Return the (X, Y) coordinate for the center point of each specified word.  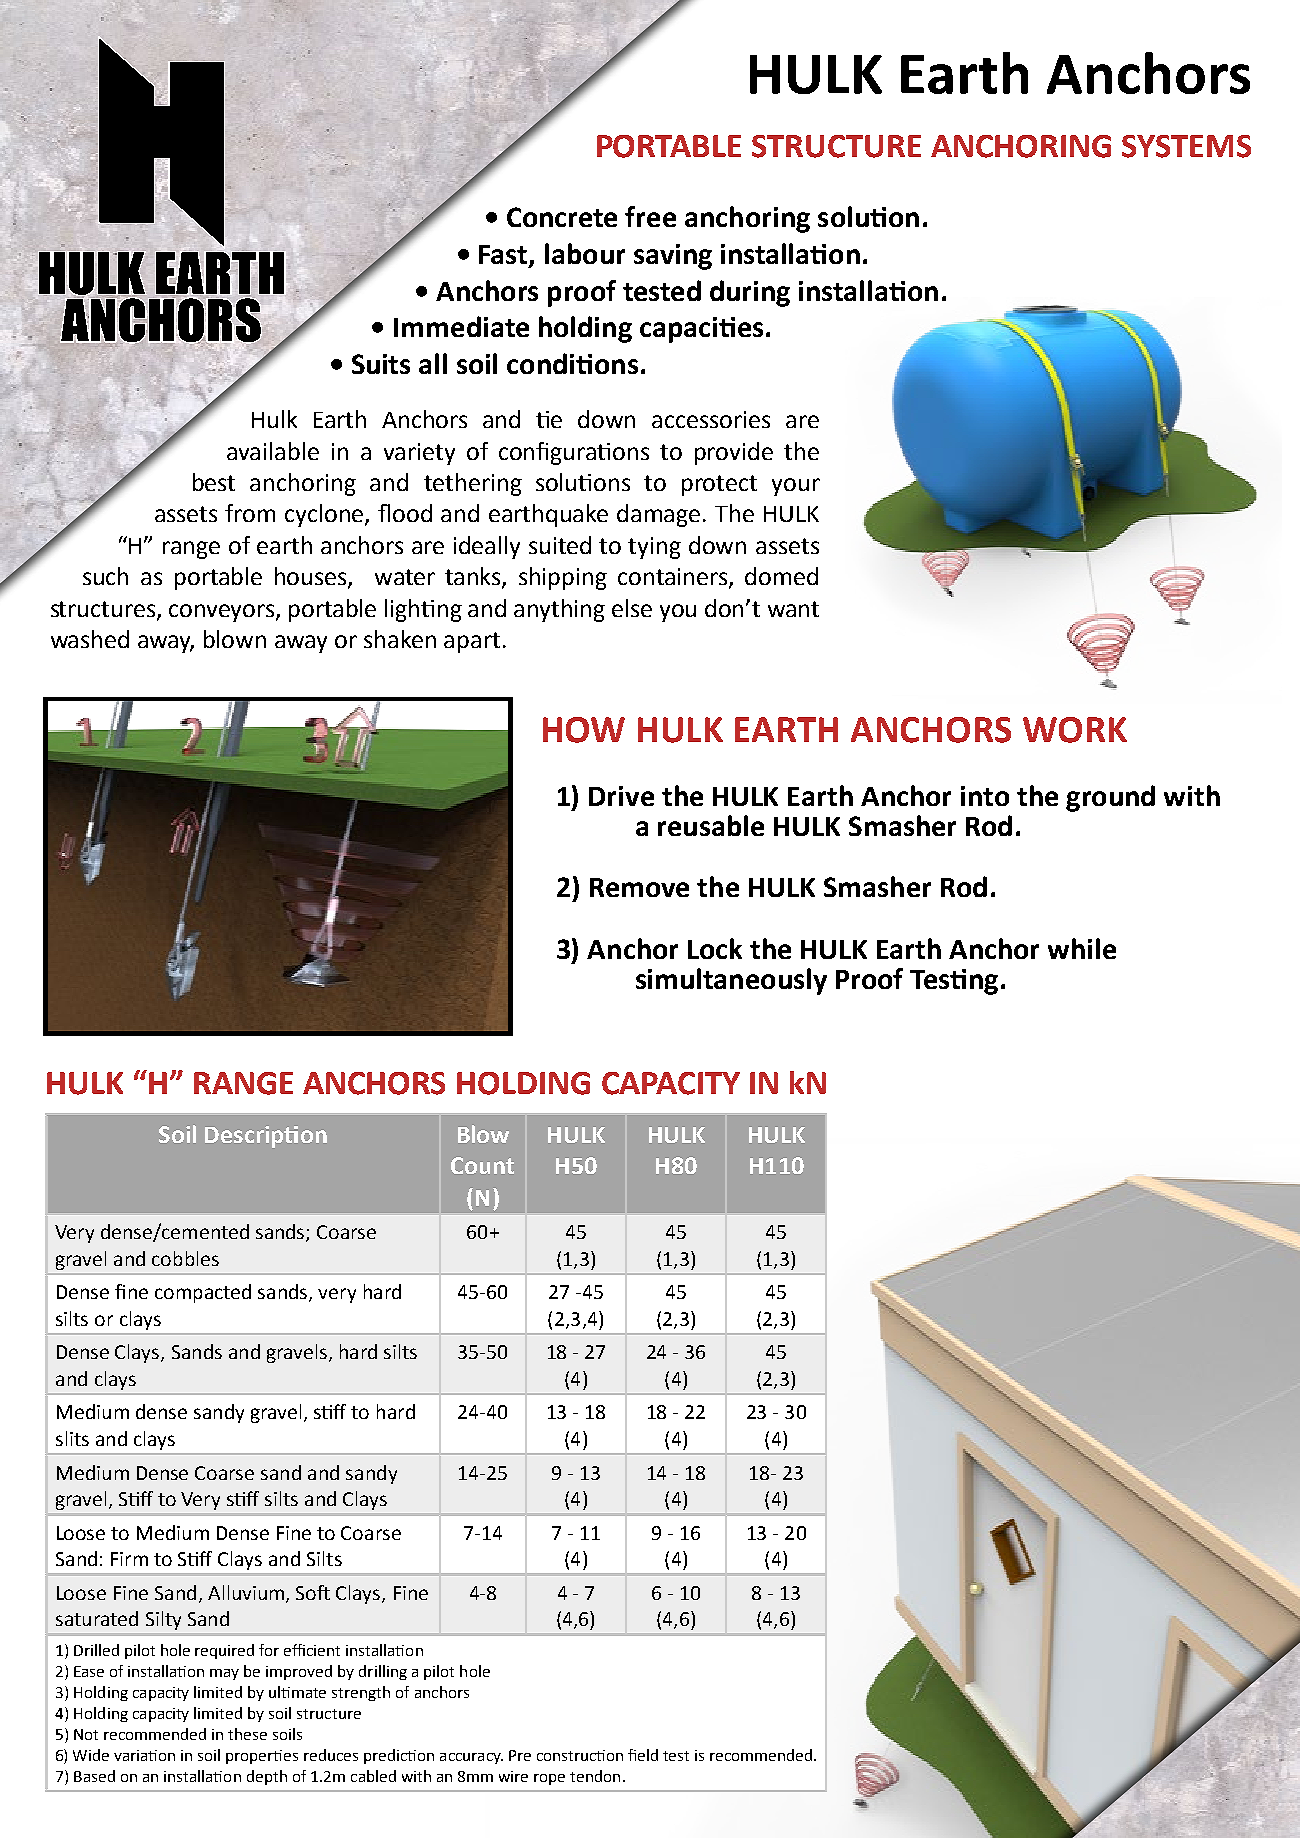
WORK (1075, 730)
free (650, 216)
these (247, 1734)
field (643, 1755)
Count (482, 1165)
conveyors (223, 613)
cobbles (185, 1258)
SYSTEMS (1186, 146)
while (1082, 948)
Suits (381, 364)
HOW (584, 730)
